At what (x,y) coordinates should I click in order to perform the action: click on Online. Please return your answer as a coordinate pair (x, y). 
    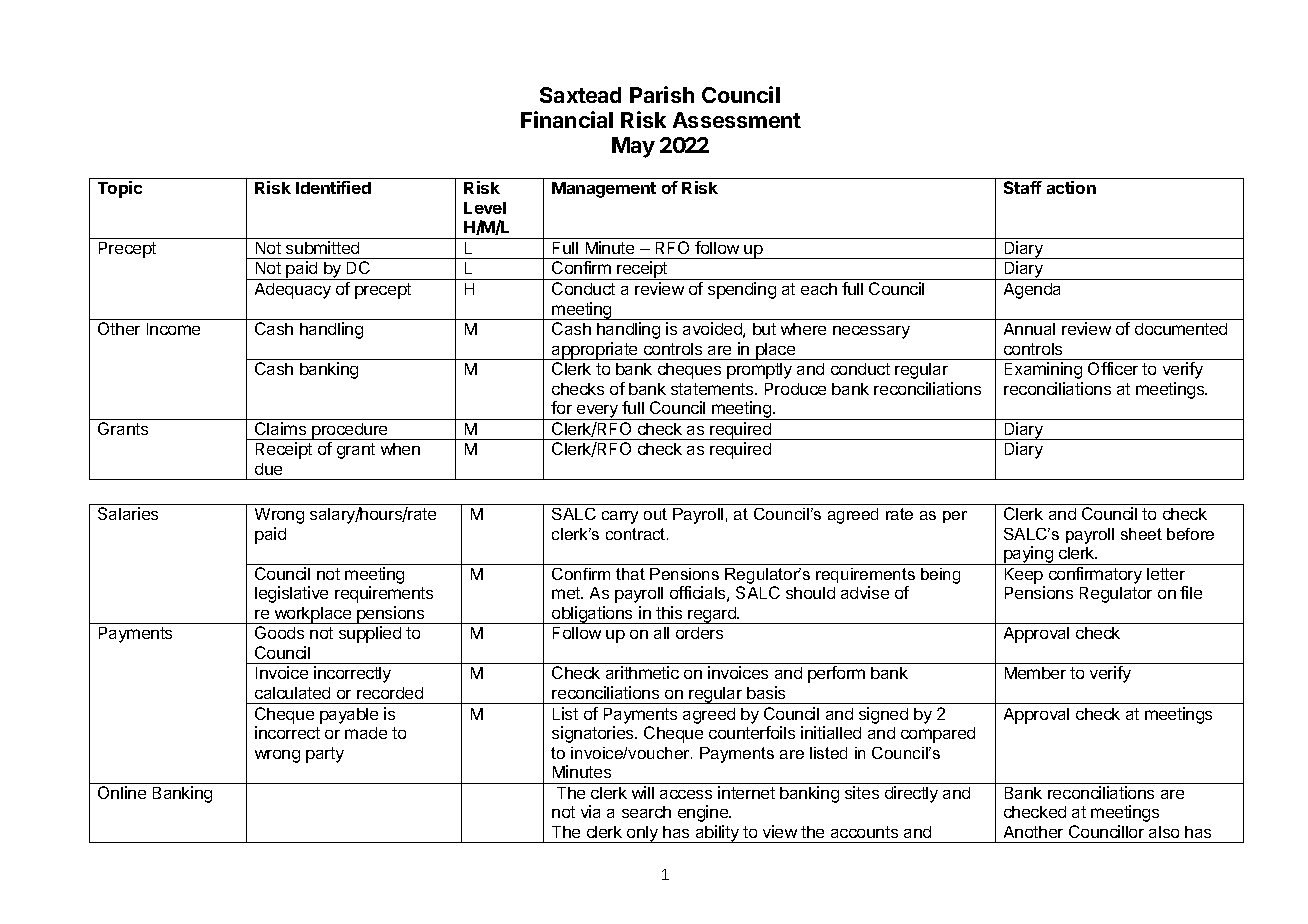
    Looking at the image, I should click on (122, 792).
